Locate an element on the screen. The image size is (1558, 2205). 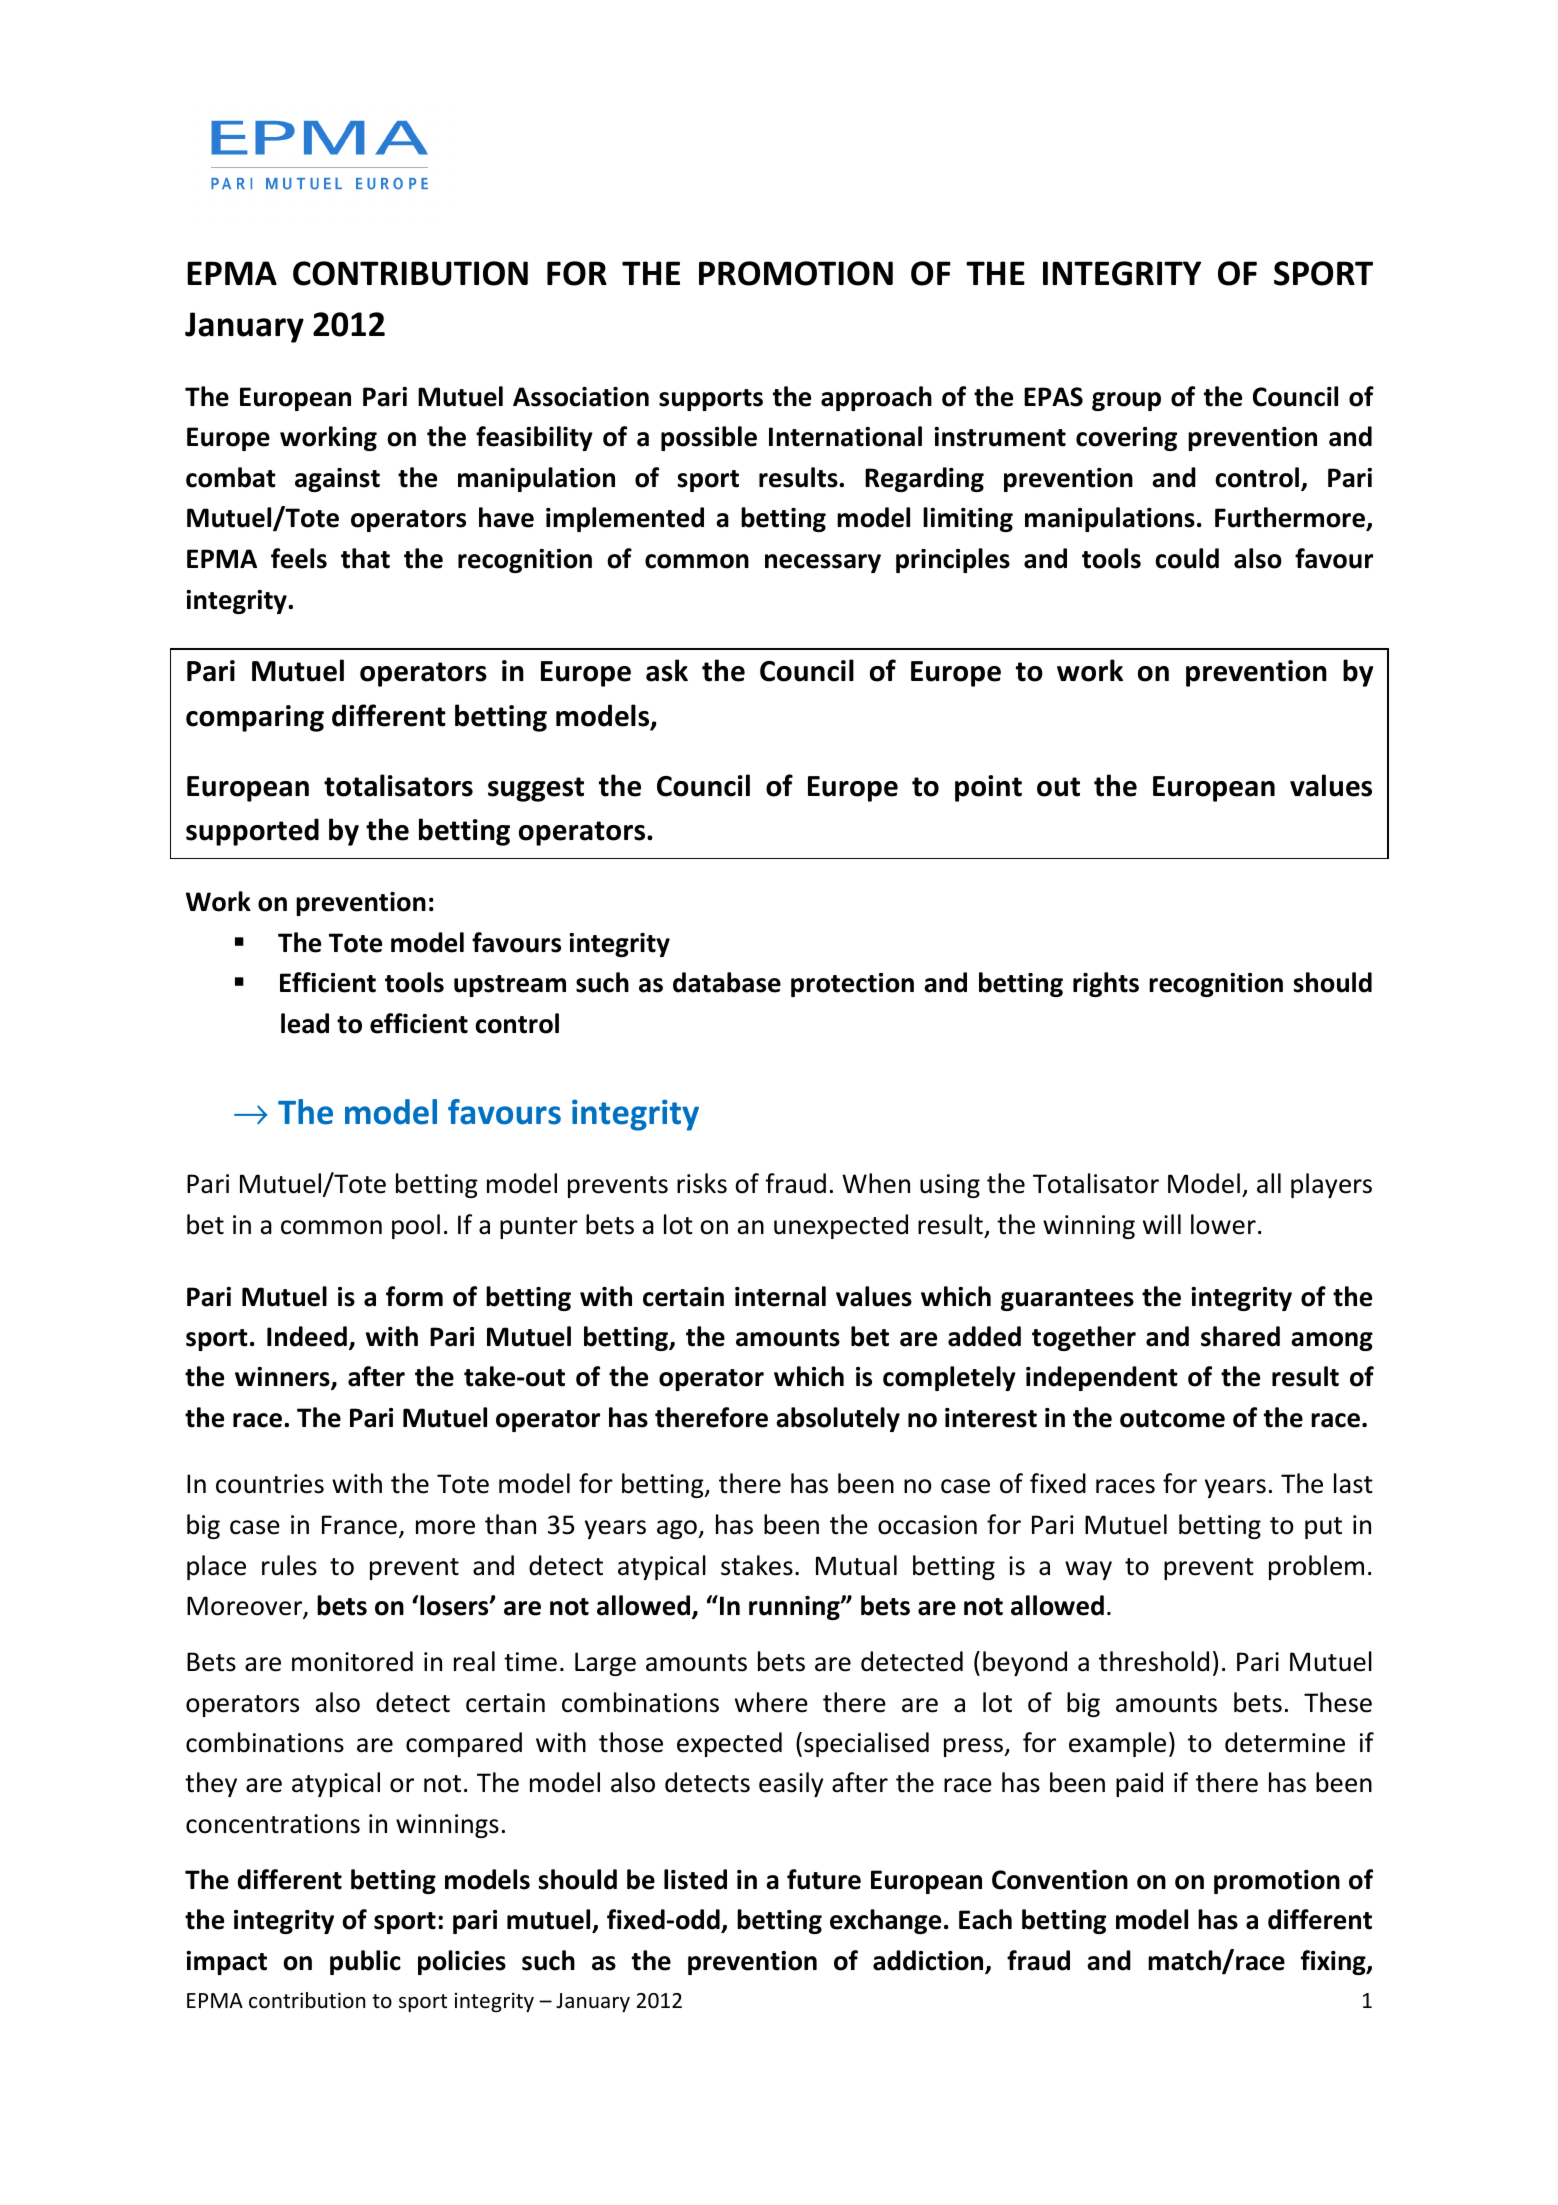
pool is located at coordinates (416, 1226).
